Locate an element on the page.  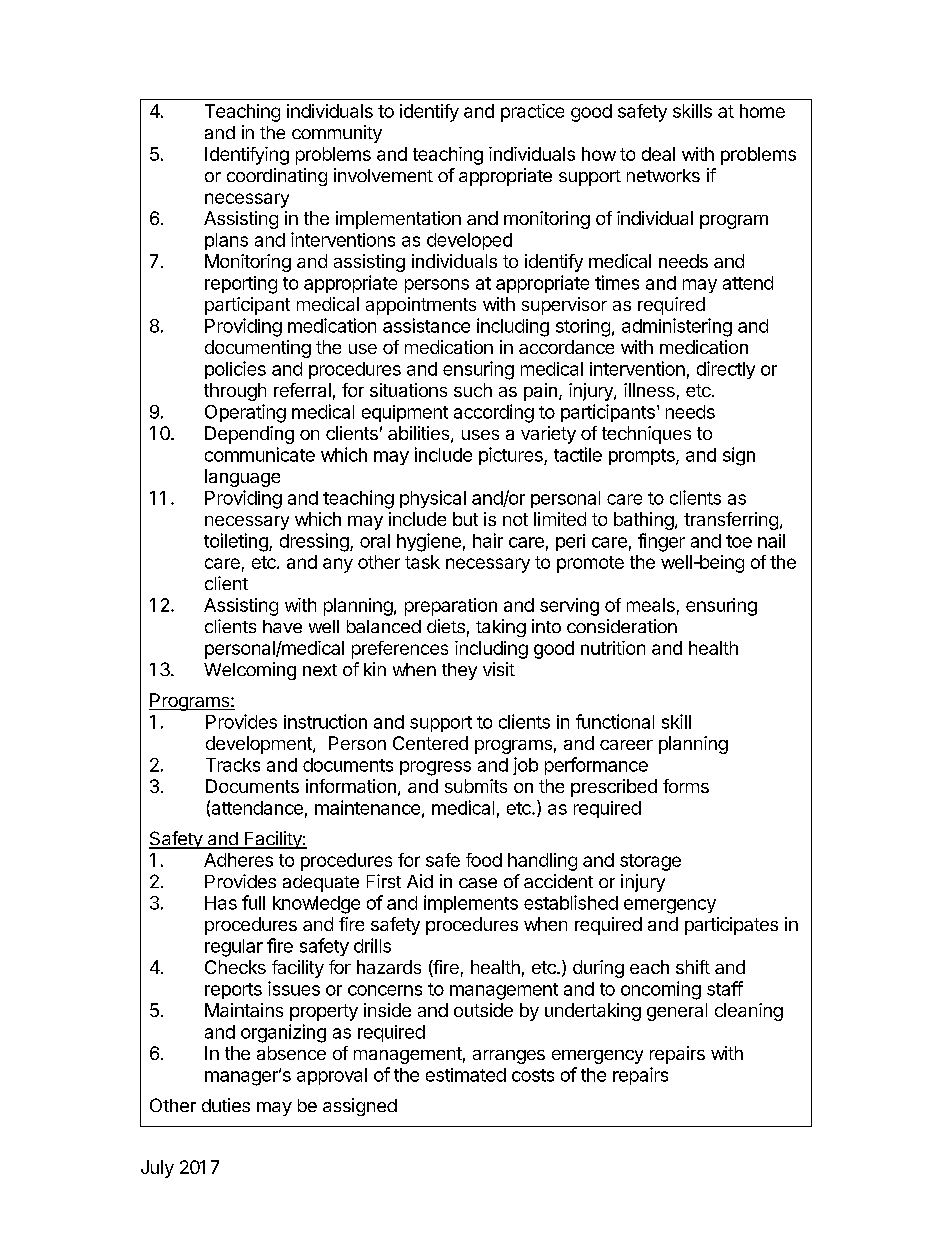
directly is located at coordinates (726, 370).
